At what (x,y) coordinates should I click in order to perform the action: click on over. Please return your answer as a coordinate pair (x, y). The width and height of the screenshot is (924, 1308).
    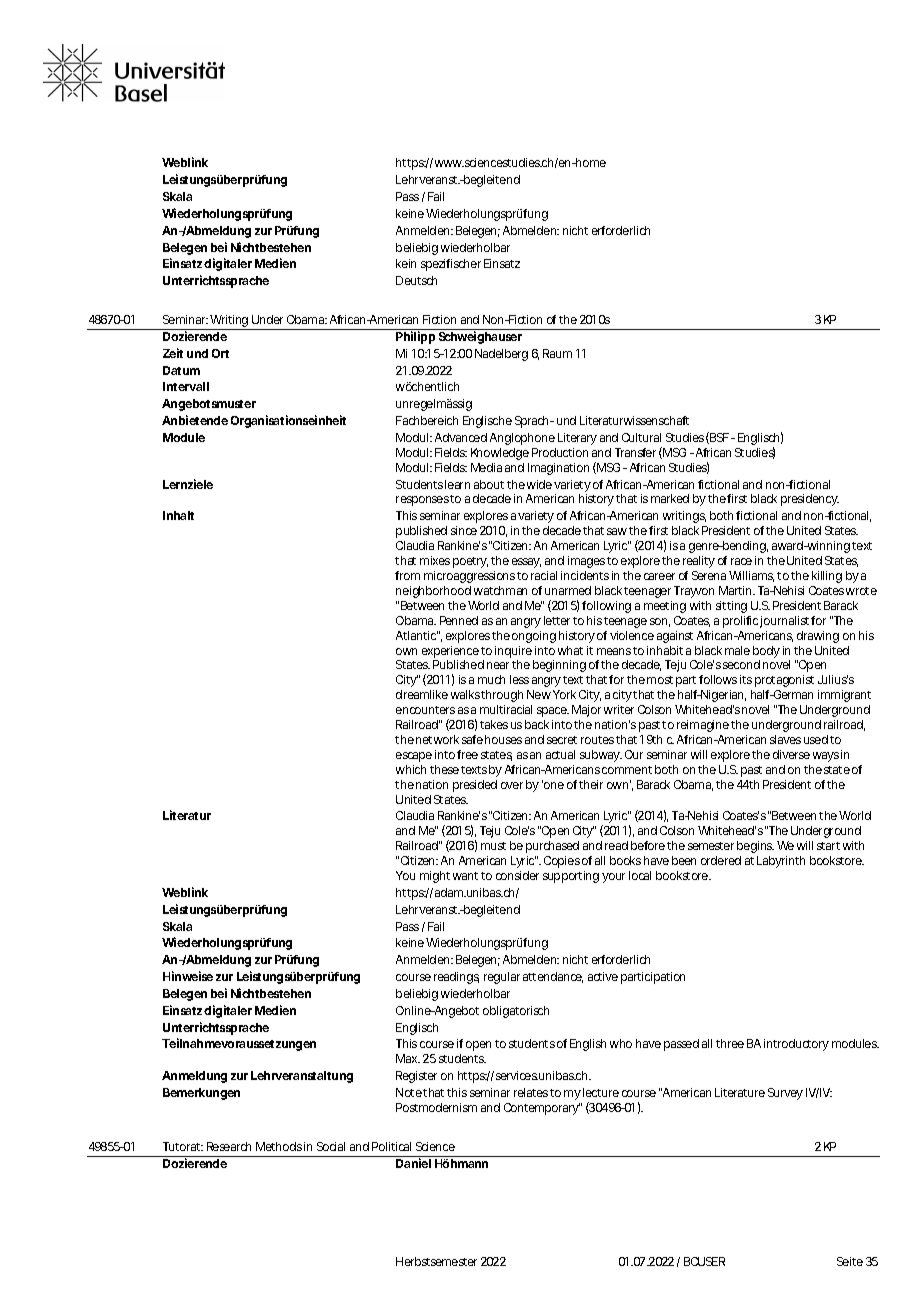
    Looking at the image, I should click on (512, 785).
